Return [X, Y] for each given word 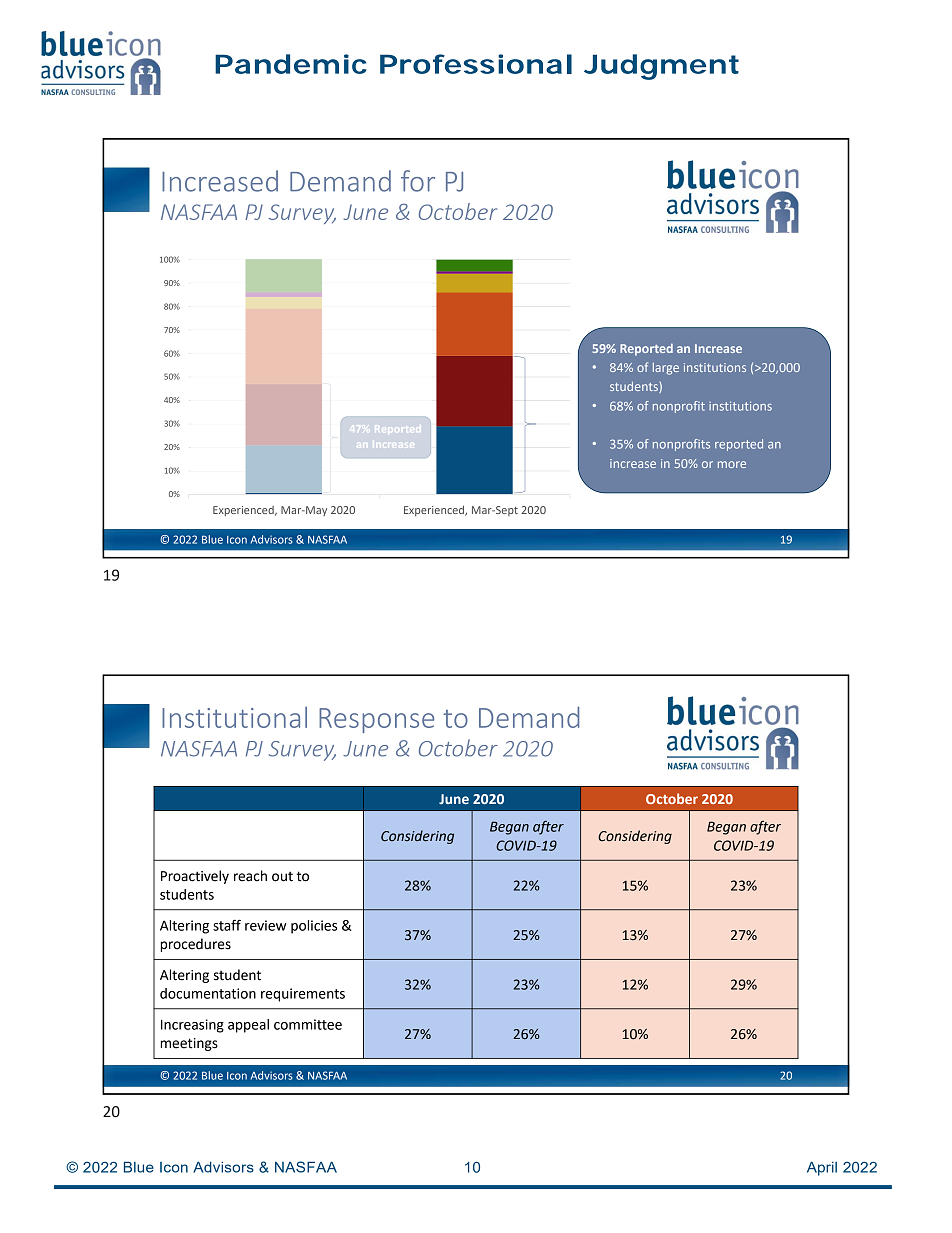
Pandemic [291, 64]
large [666, 369]
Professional [476, 64]
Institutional [234, 717]
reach [250, 876]
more [732, 464]
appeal [248, 1026]
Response [377, 720]
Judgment [661, 67]
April [822, 1168]
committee [308, 1024]
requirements [303, 995]
